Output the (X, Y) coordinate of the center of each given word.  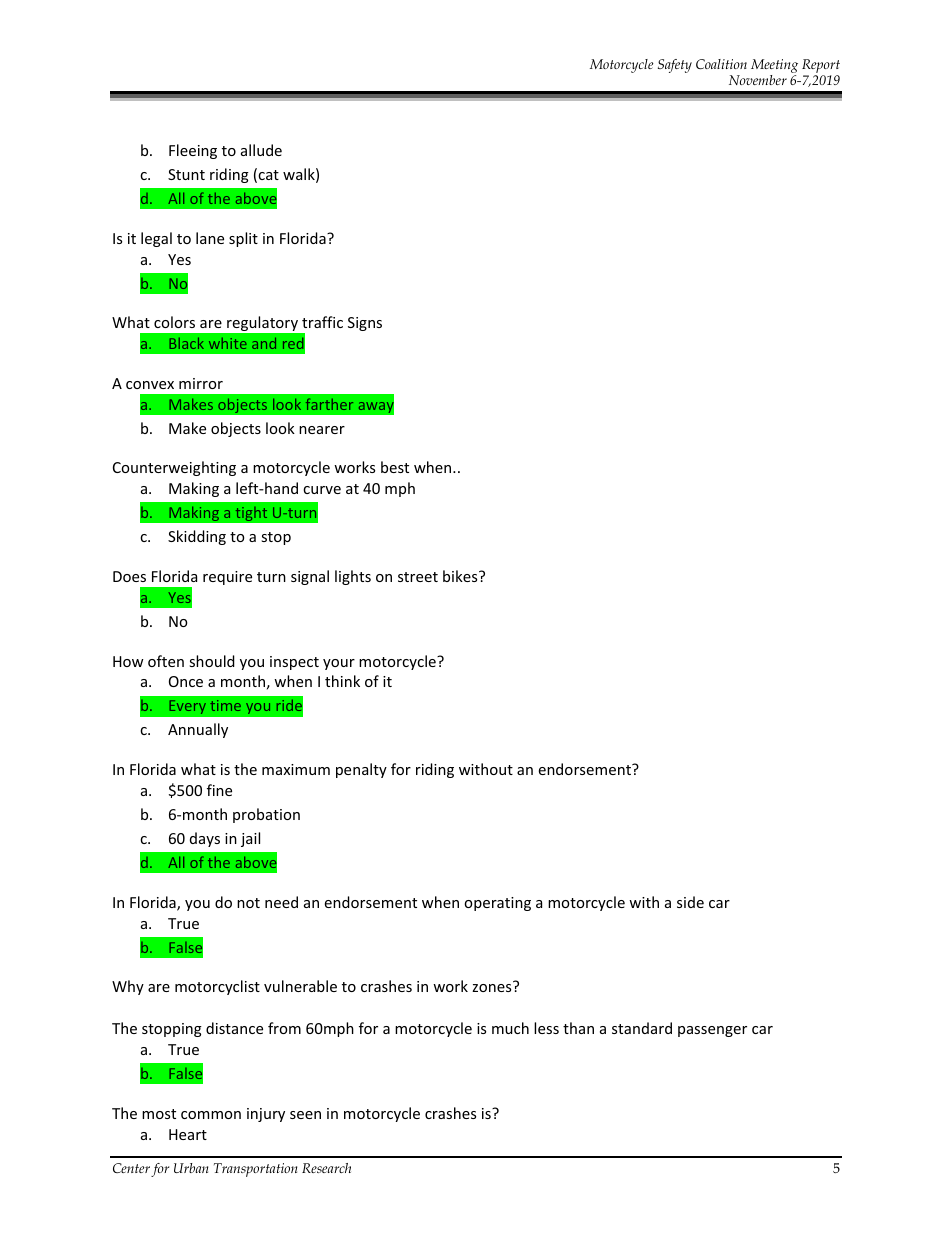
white (228, 343)
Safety (675, 66)
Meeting (774, 66)
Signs (365, 324)
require (227, 578)
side (690, 902)
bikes (461, 576)
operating (497, 904)
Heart (188, 1134)
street (418, 577)
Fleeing (193, 151)
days (205, 839)
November (758, 80)
